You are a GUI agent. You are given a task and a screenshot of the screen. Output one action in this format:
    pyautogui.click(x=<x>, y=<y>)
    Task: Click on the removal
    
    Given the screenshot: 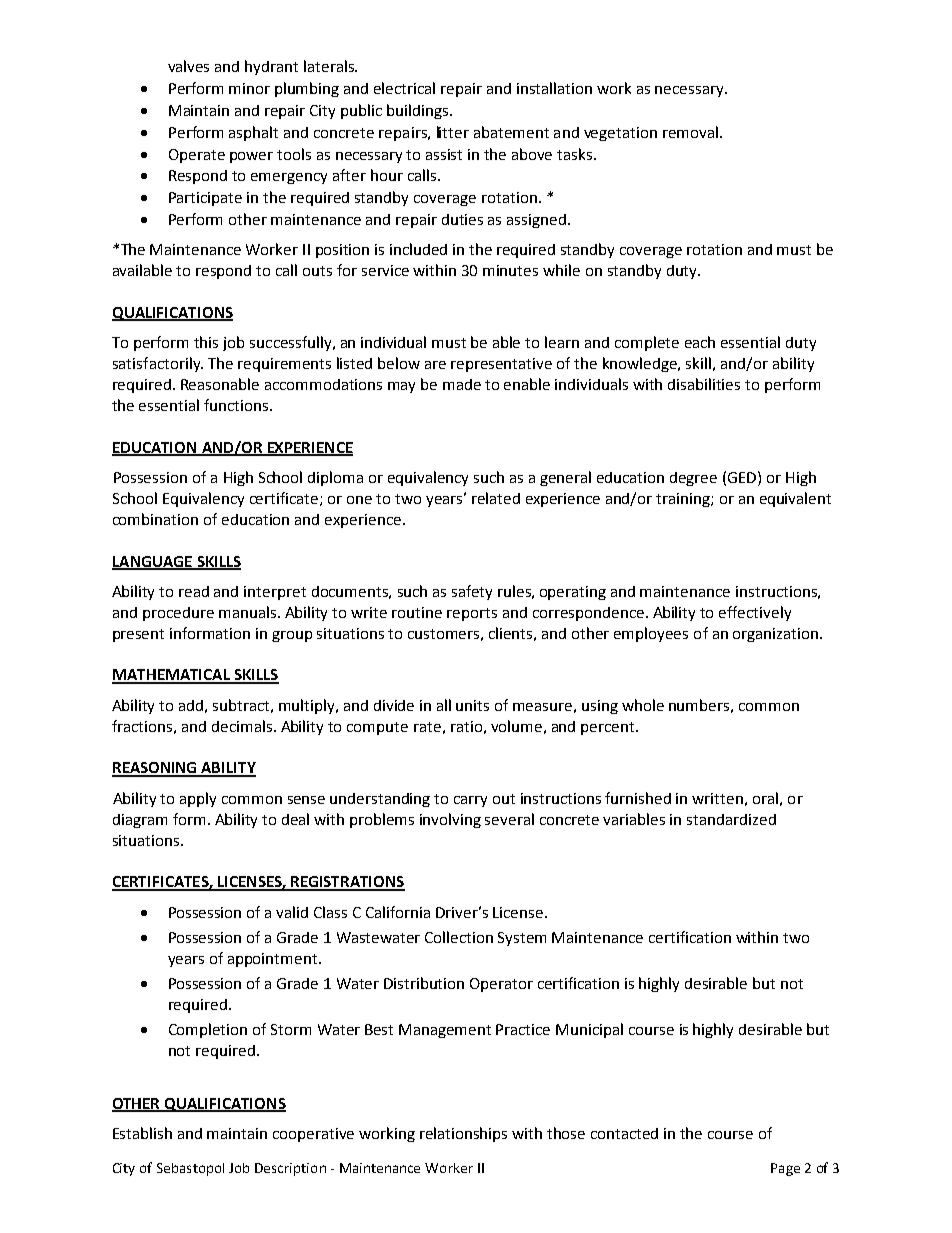 What is the action you would take?
    pyautogui.click(x=690, y=132)
